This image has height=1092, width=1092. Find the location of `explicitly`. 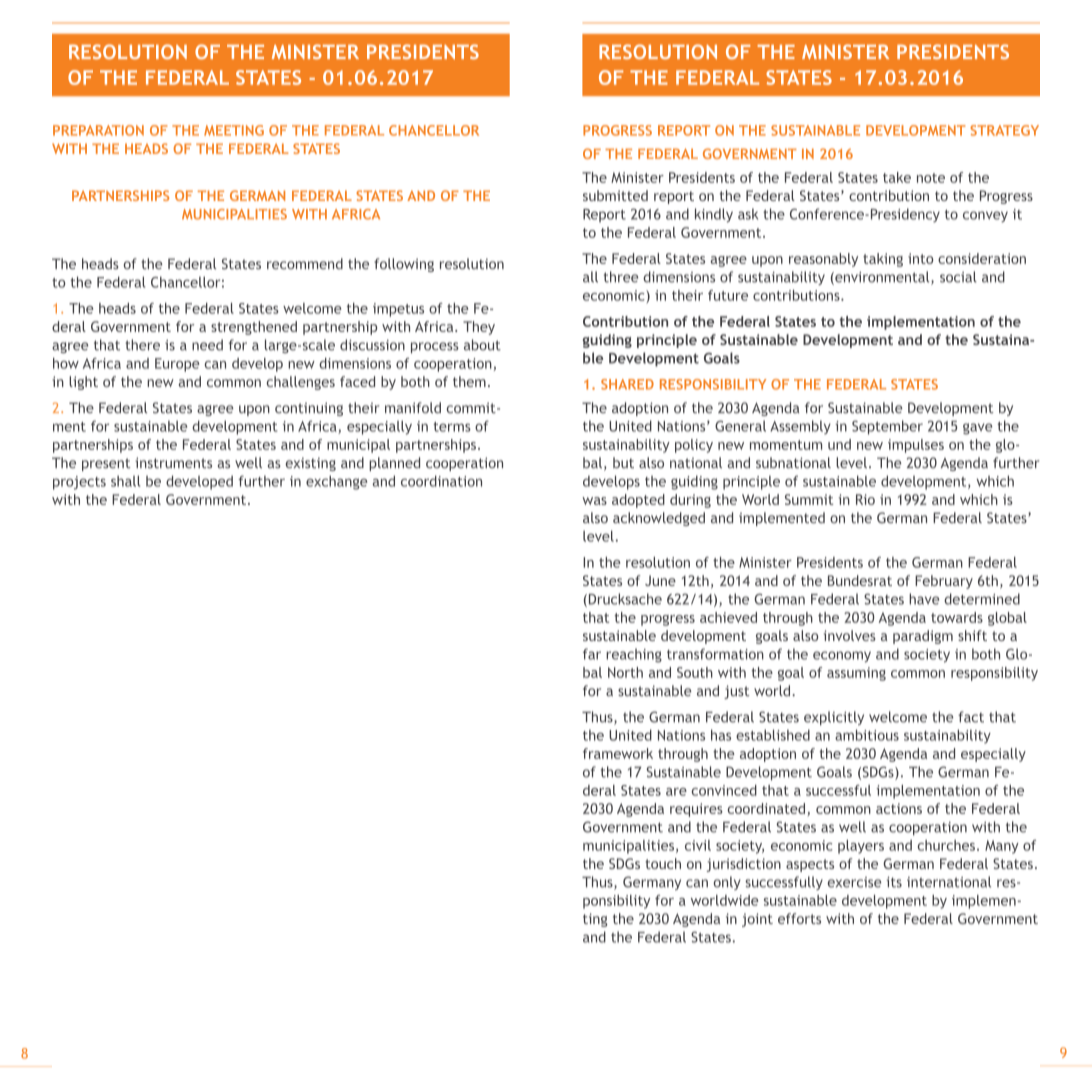

explicitly is located at coordinates (834, 718).
